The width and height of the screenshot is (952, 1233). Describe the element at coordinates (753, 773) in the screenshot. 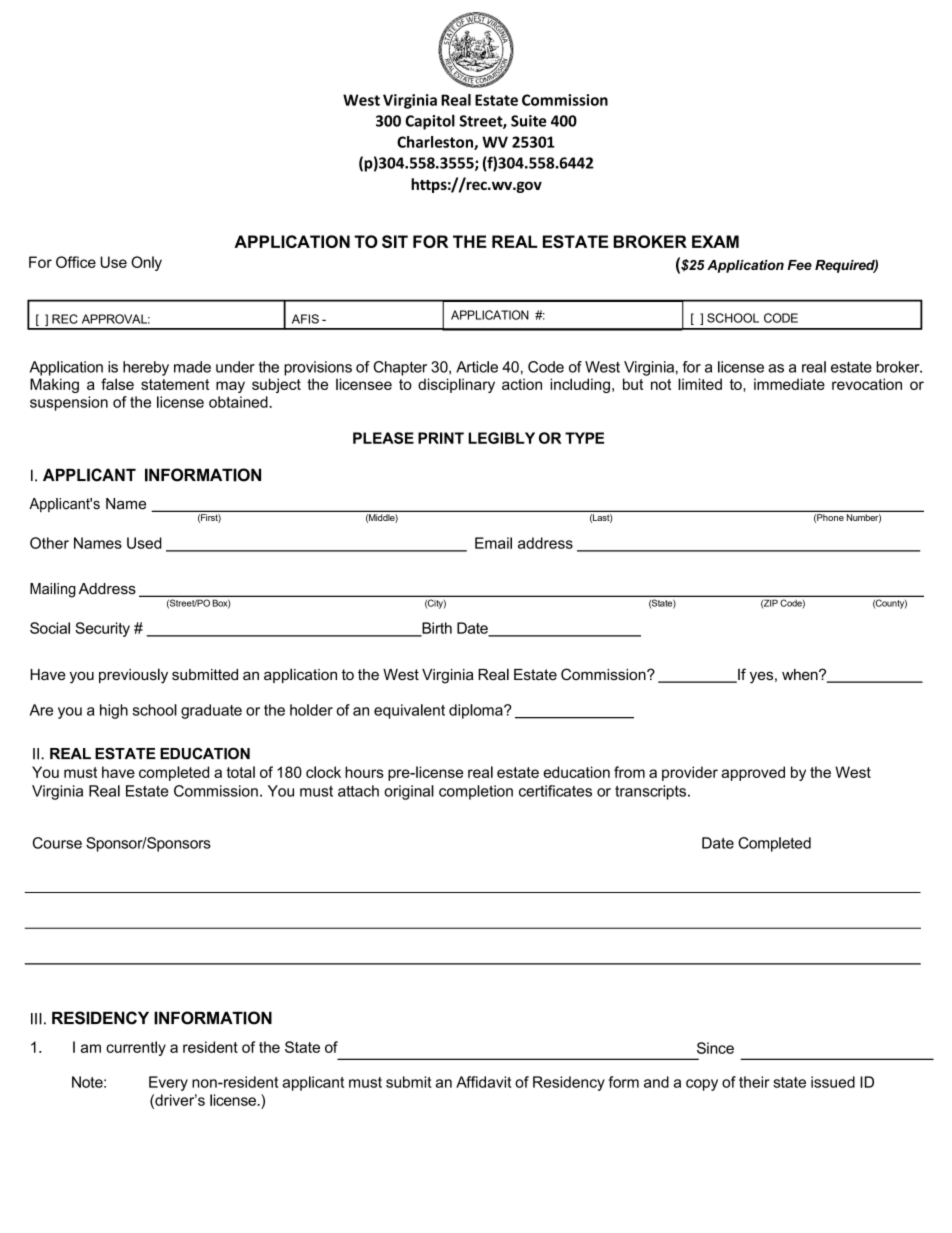

I see `approved` at that location.
